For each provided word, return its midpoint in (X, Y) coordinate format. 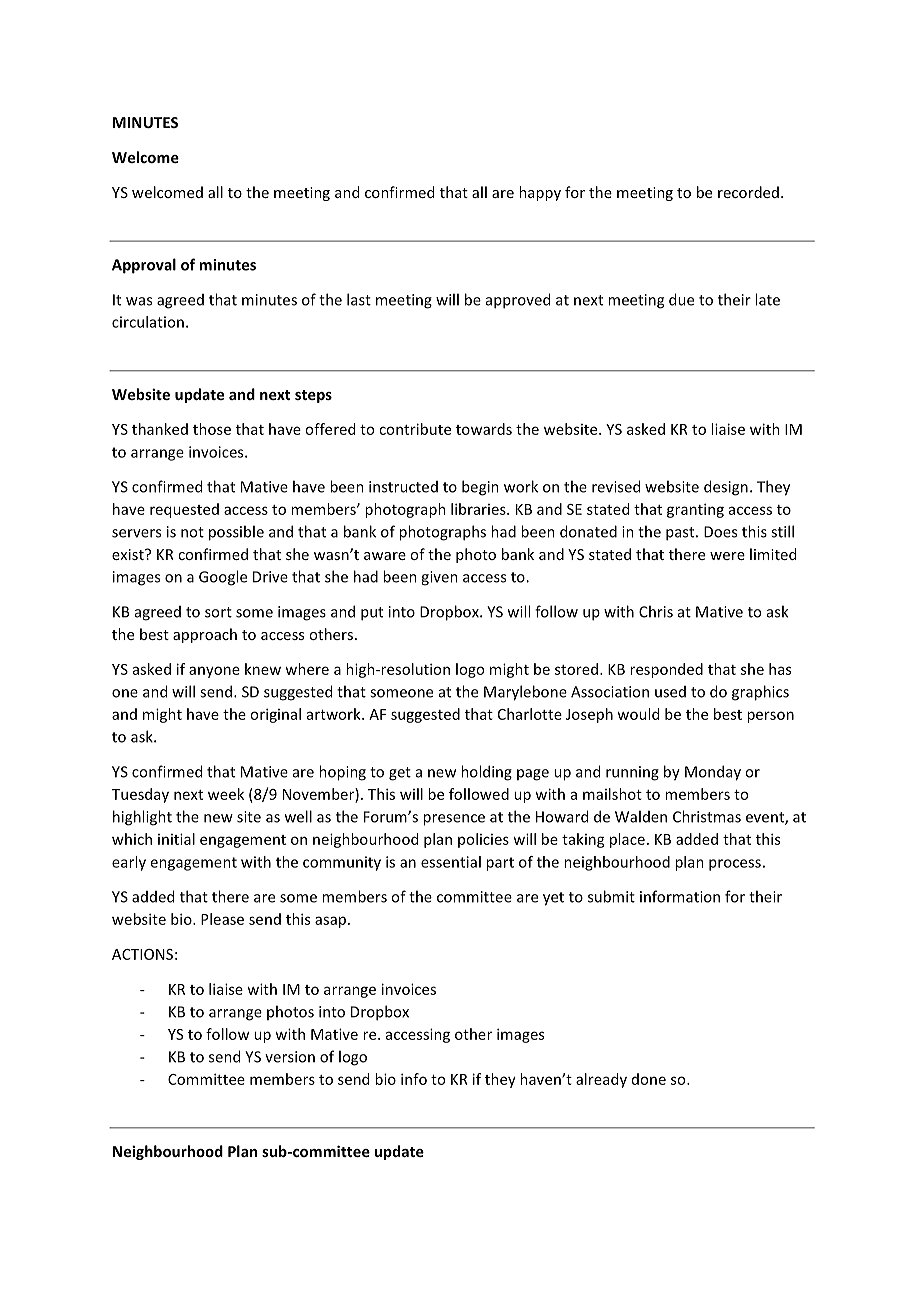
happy (540, 193)
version (290, 1057)
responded (666, 670)
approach (205, 635)
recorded (748, 192)
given (439, 578)
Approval (144, 266)
